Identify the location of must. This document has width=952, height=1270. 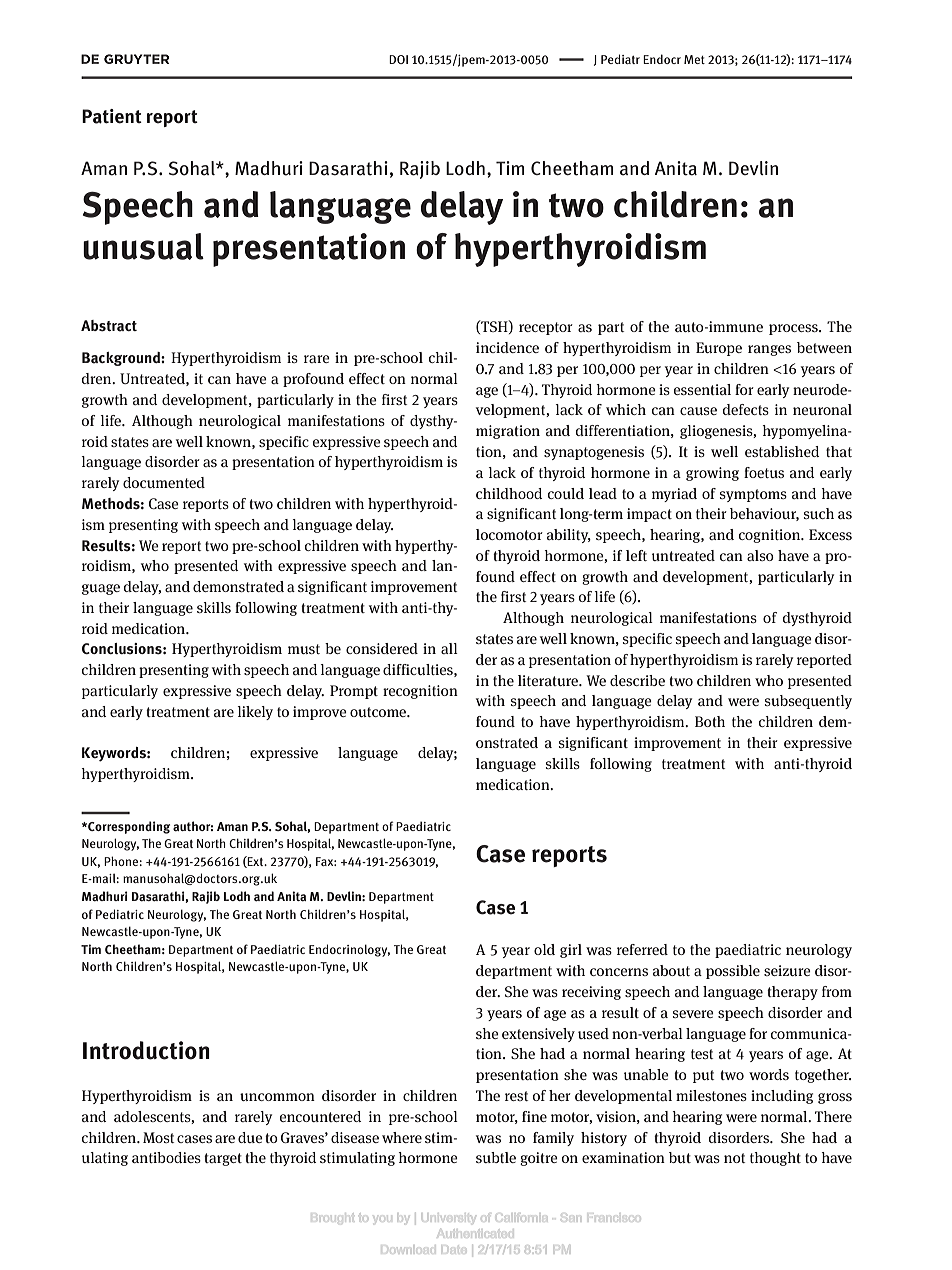
(304, 649).
